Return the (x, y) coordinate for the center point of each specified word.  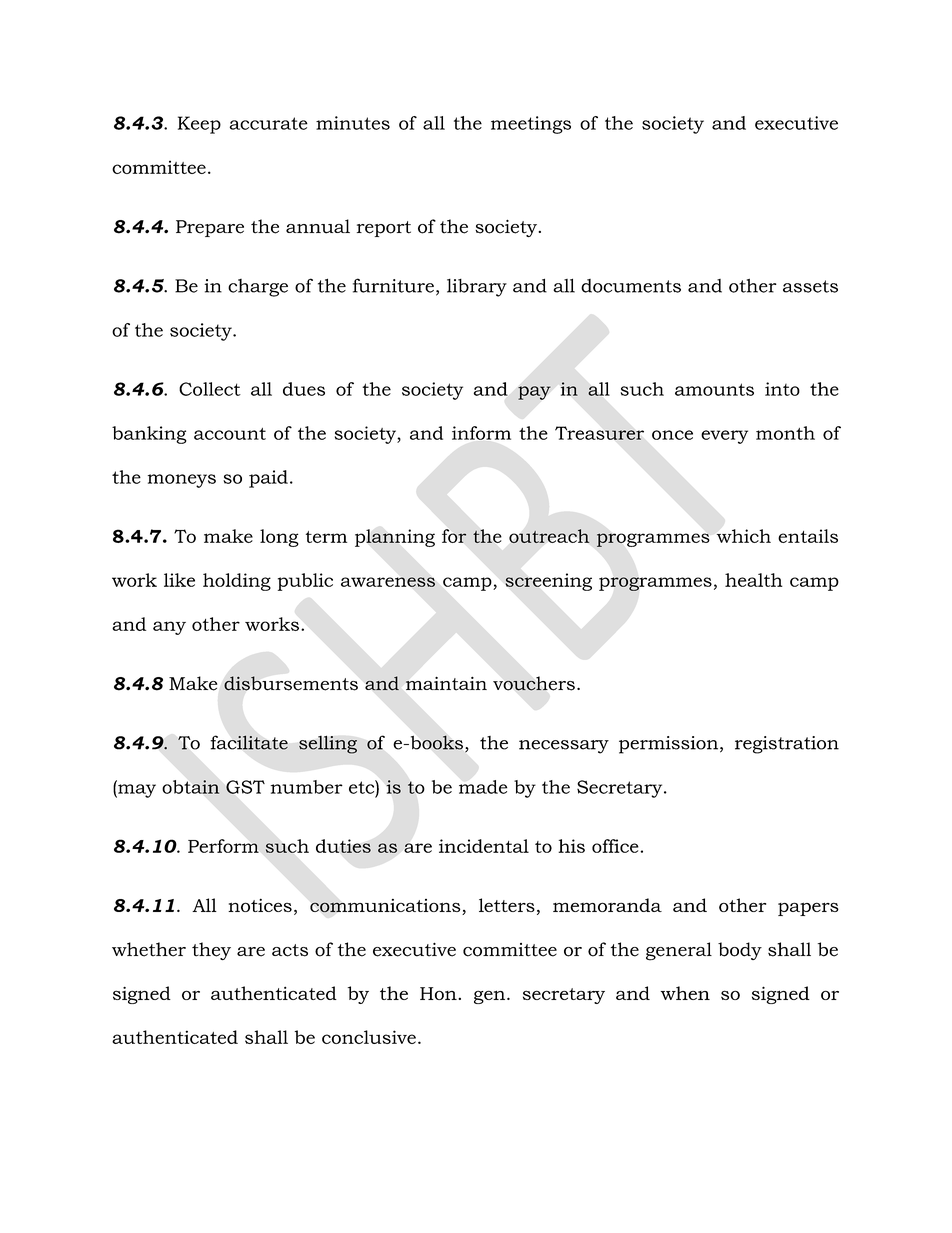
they (211, 951)
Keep (199, 125)
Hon (439, 993)
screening (548, 582)
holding (237, 582)
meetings (531, 125)
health (754, 580)
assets (810, 286)
